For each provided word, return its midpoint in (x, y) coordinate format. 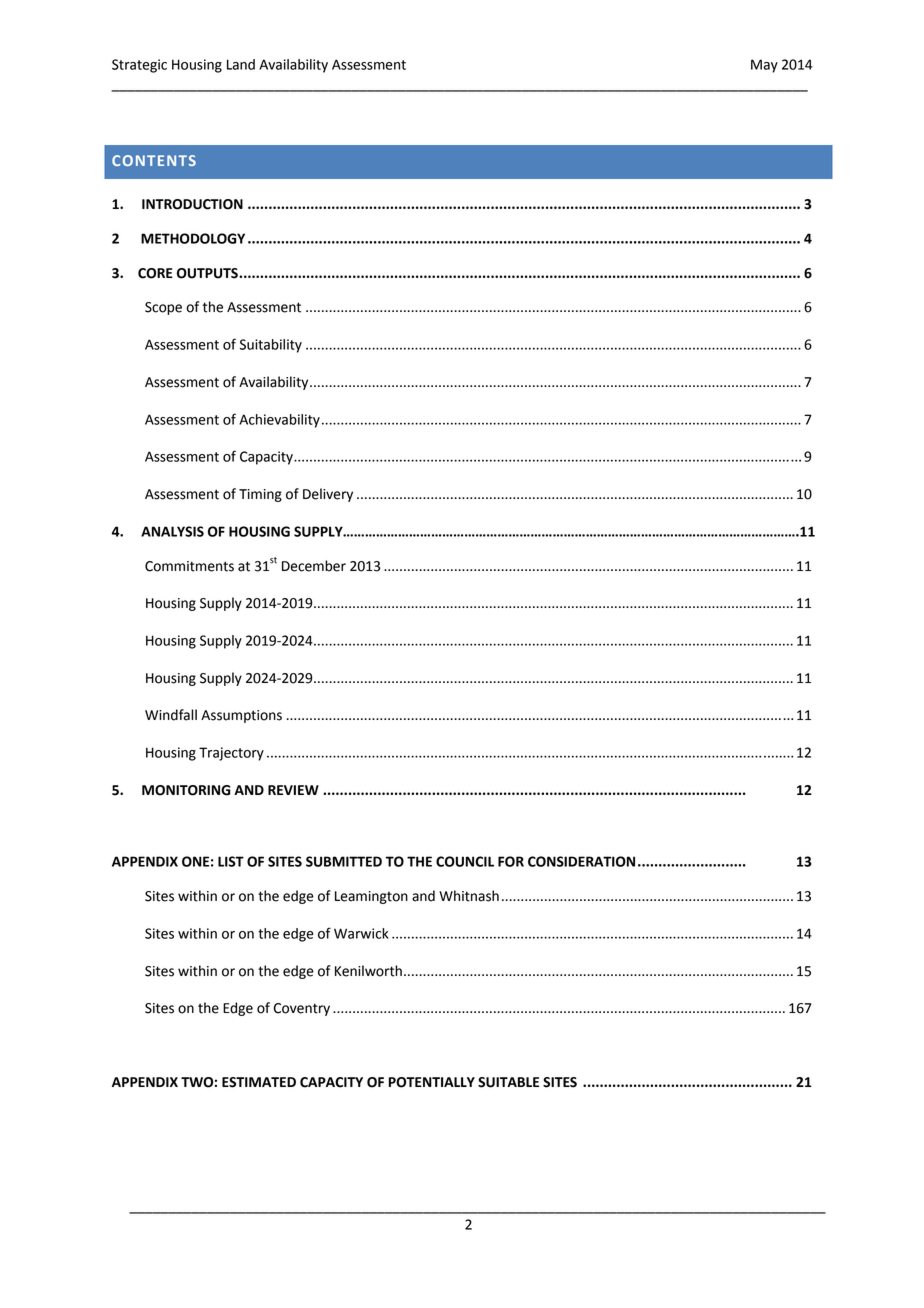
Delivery (328, 495)
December (314, 566)
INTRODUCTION (192, 204)
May (764, 66)
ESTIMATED (259, 1082)
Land (241, 64)
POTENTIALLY (432, 1082)
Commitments (189, 566)
